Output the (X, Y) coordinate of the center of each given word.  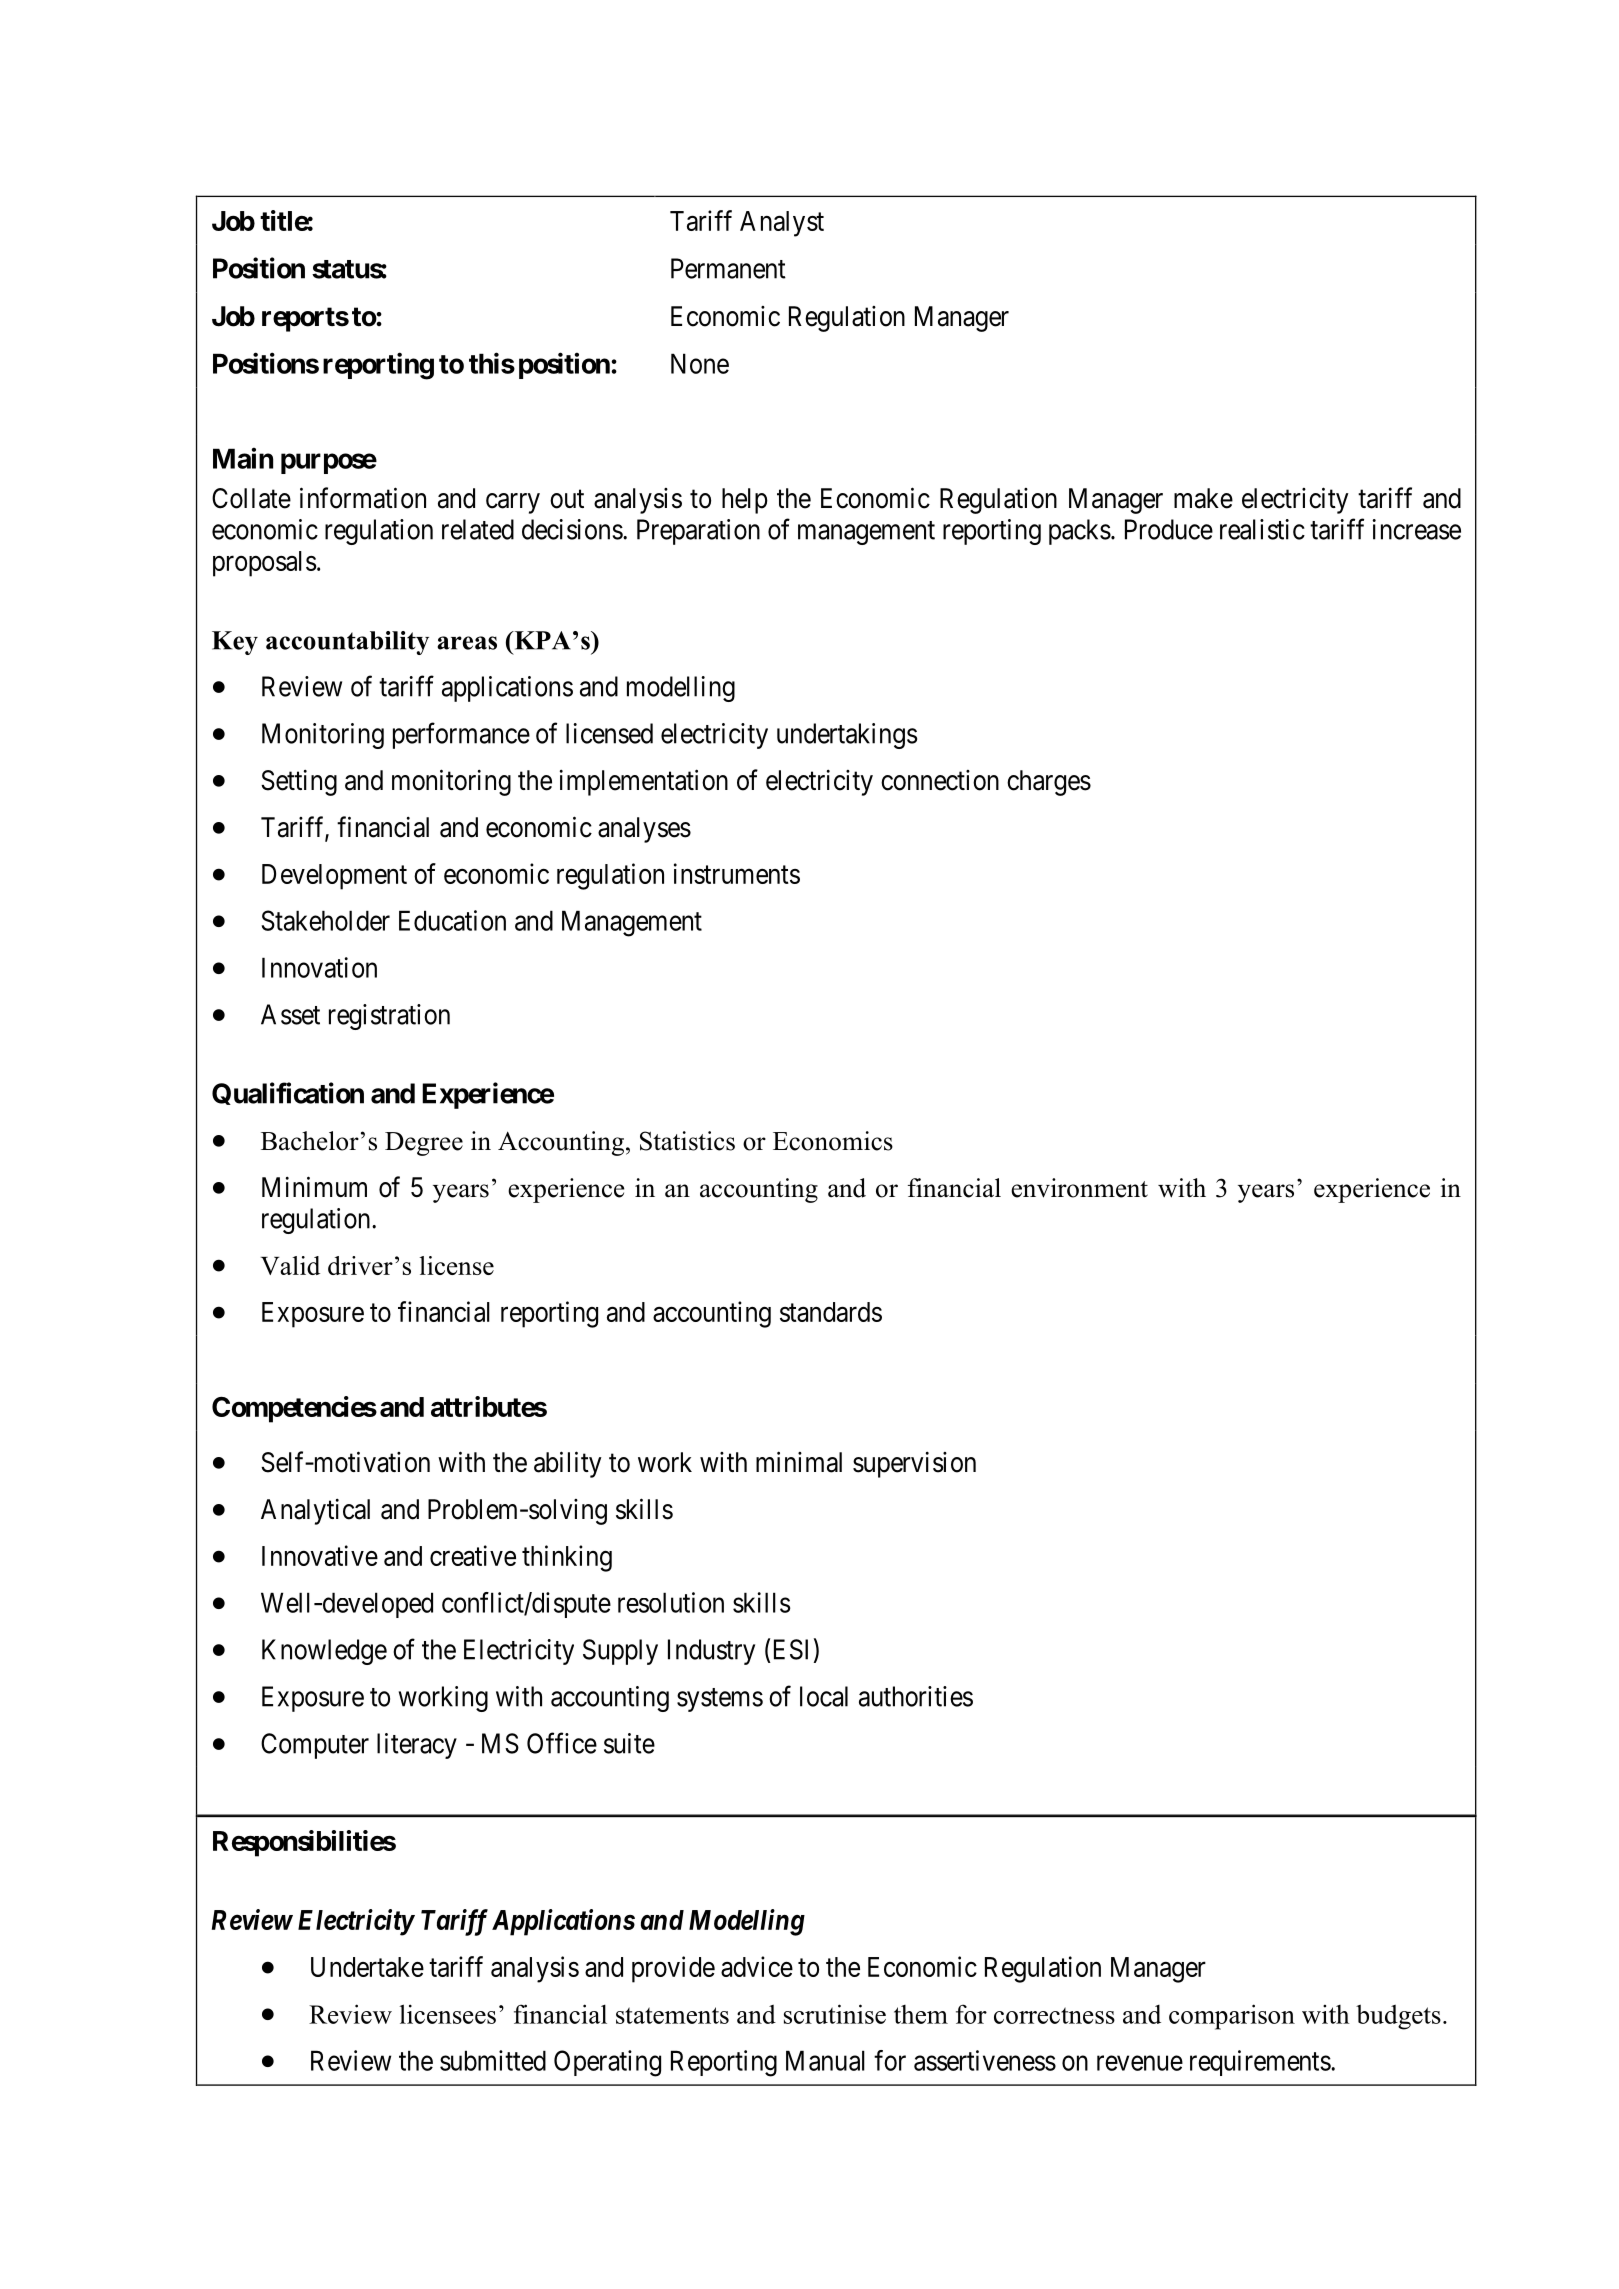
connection (940, 780)
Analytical (315, 1512)
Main (243, 458)
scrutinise (835, 2014)
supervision (914, 1465)
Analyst (782, 224)
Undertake (367, 1967)
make (1203, 498)
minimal (799, 1462)
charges (1049, 783)
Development (334, 877)
